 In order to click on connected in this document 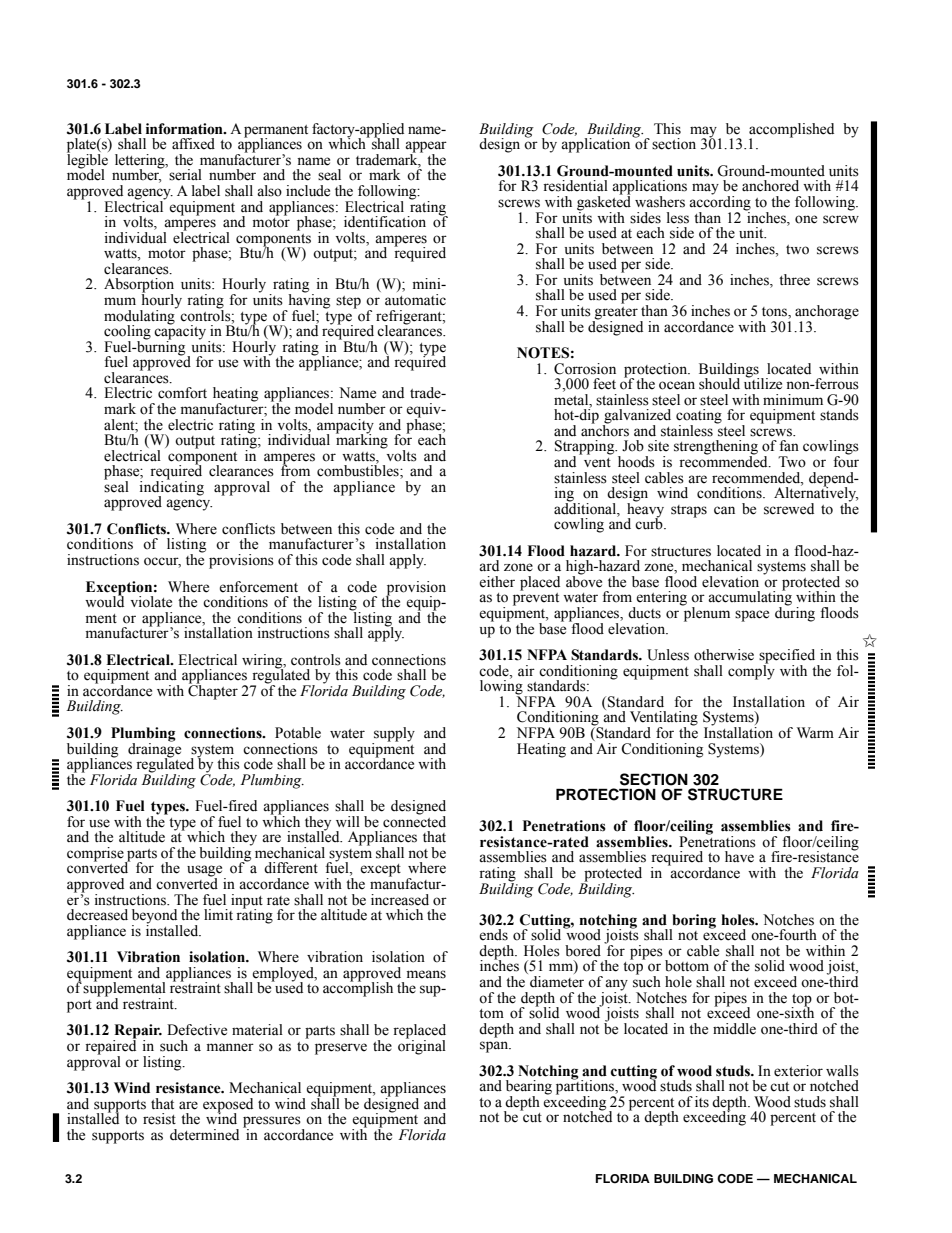, I will do `click(414, 820)`.
